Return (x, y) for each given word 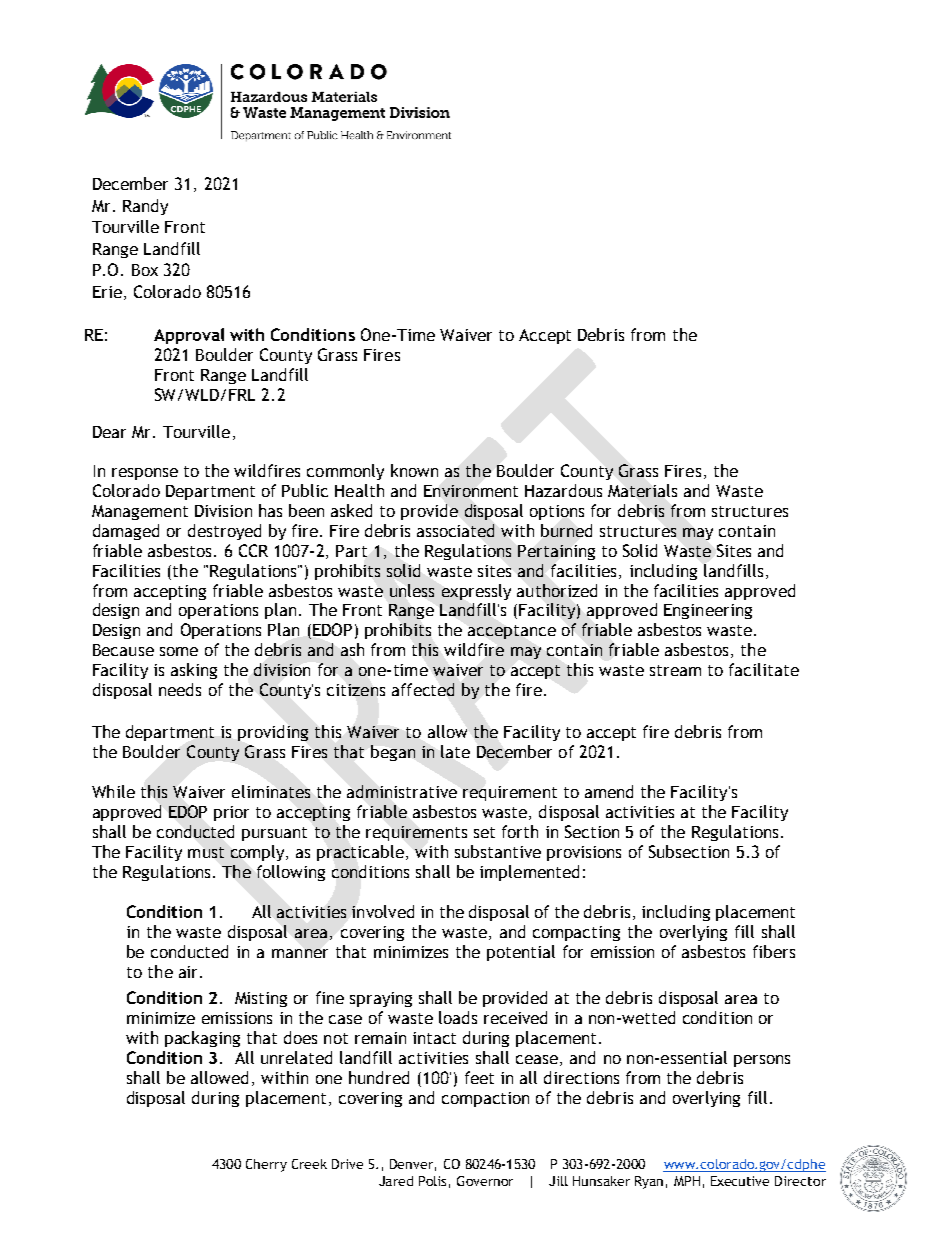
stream (675, 670)
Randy (145, 207)
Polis (432, 1181)
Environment (471, 491)
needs (180, 689)
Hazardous (563, 490)
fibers (774, 951)
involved (383, 911)
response (145, 474)
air (190, 972)
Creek (309, 1164)
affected (423, 689)
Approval (189, 336)
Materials (642, 490)
